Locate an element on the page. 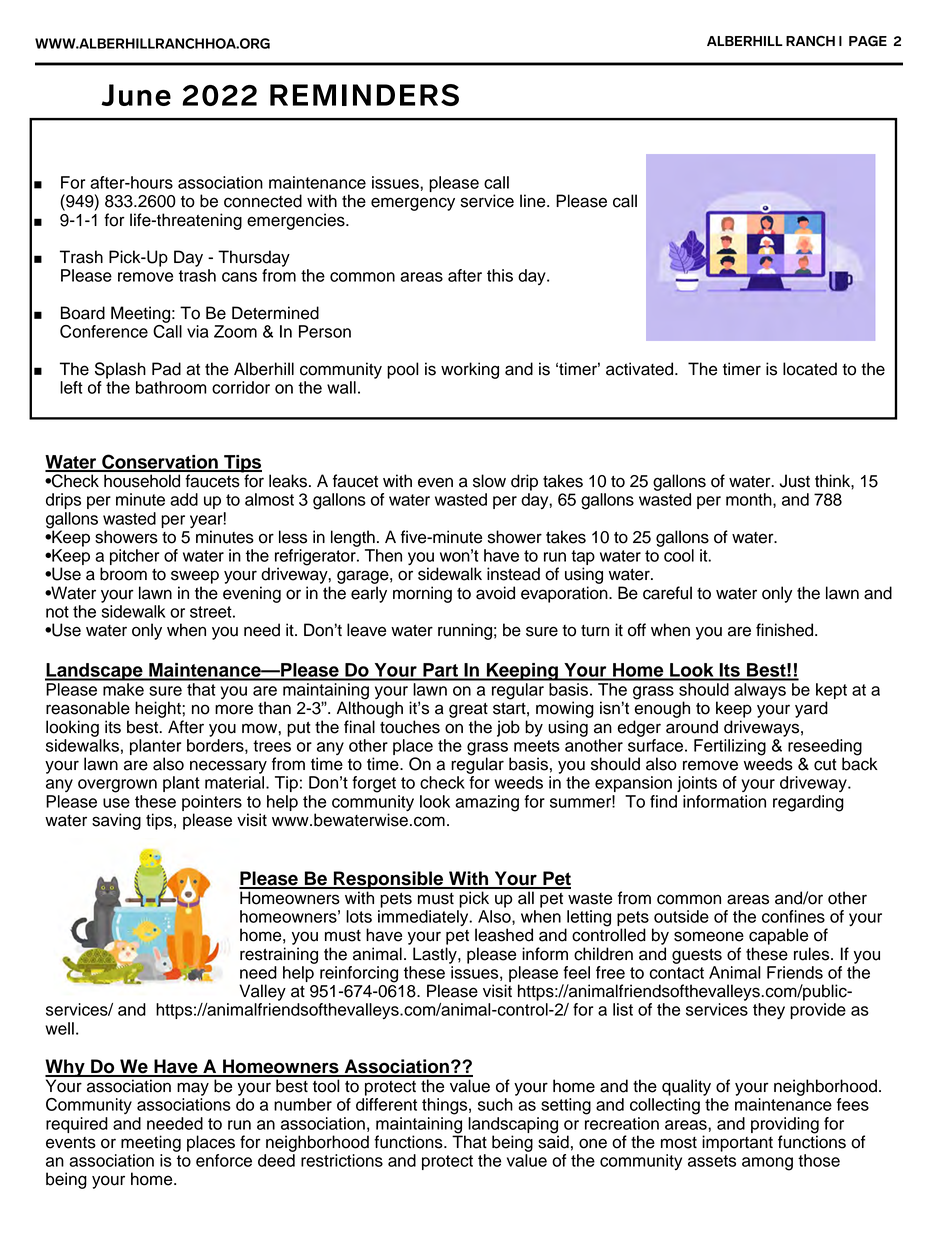 Image resolution: width=952 pixels, height=1233 pixels. PAGE is located at coordinates (868, 41).
